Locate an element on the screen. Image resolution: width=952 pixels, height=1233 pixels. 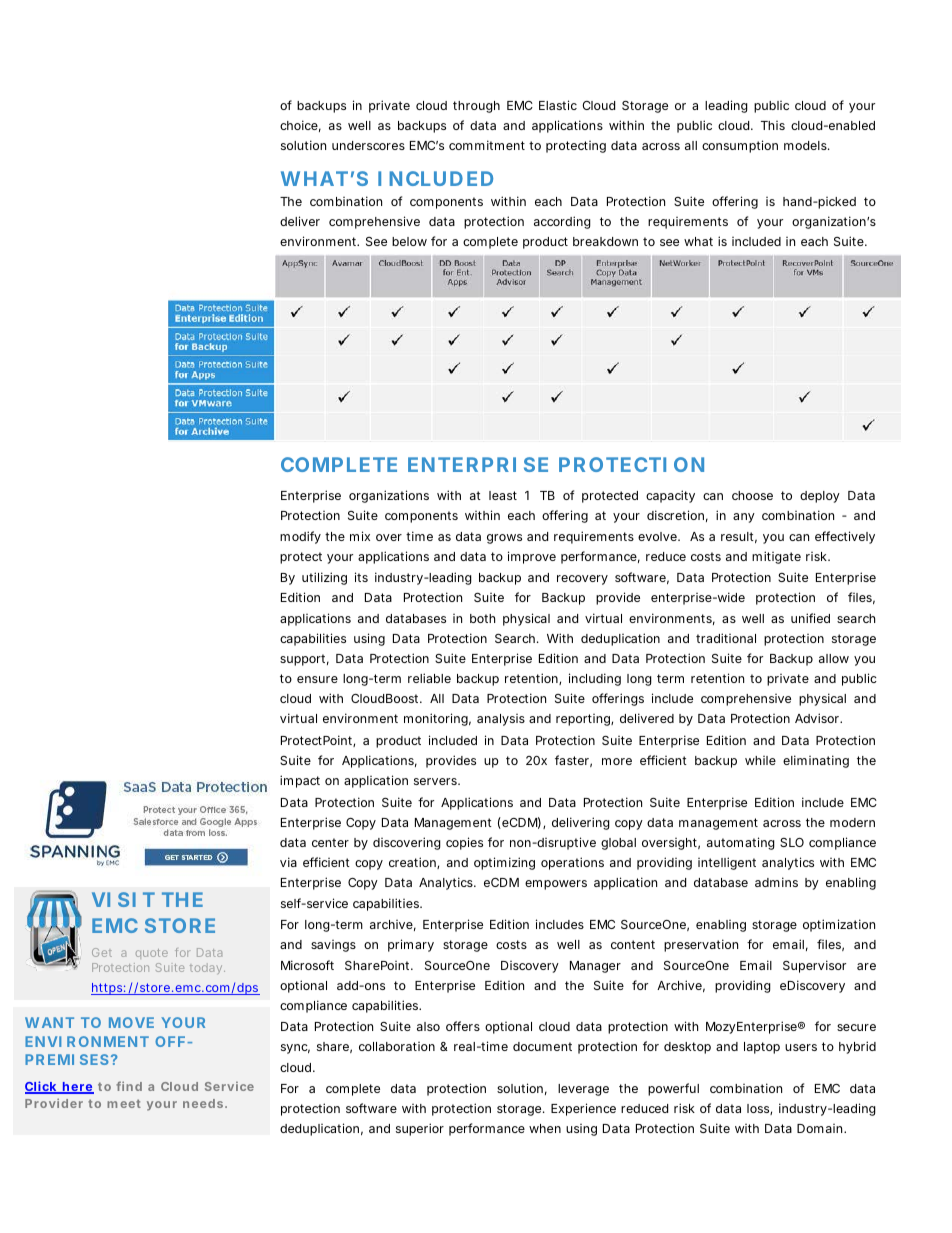
least is located at coordinates (503, 495).
